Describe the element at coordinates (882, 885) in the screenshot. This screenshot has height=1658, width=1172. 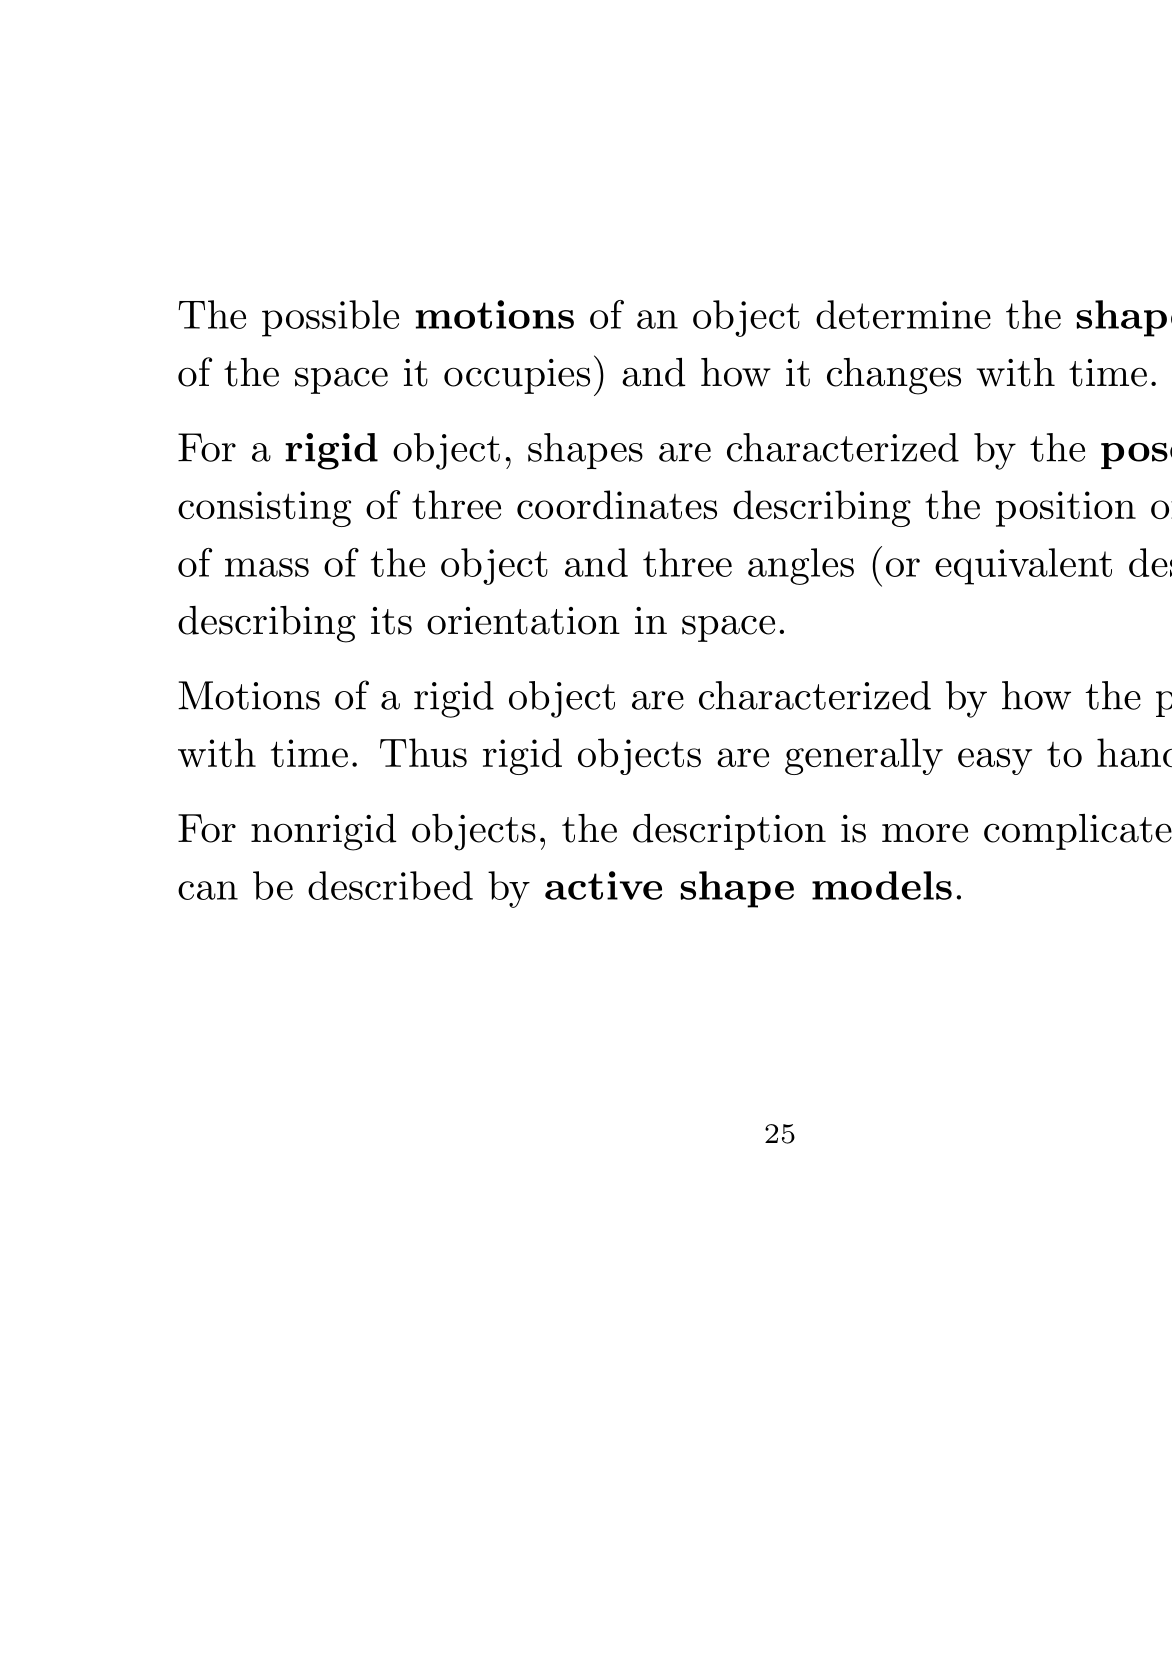
I see `models` at that location.
